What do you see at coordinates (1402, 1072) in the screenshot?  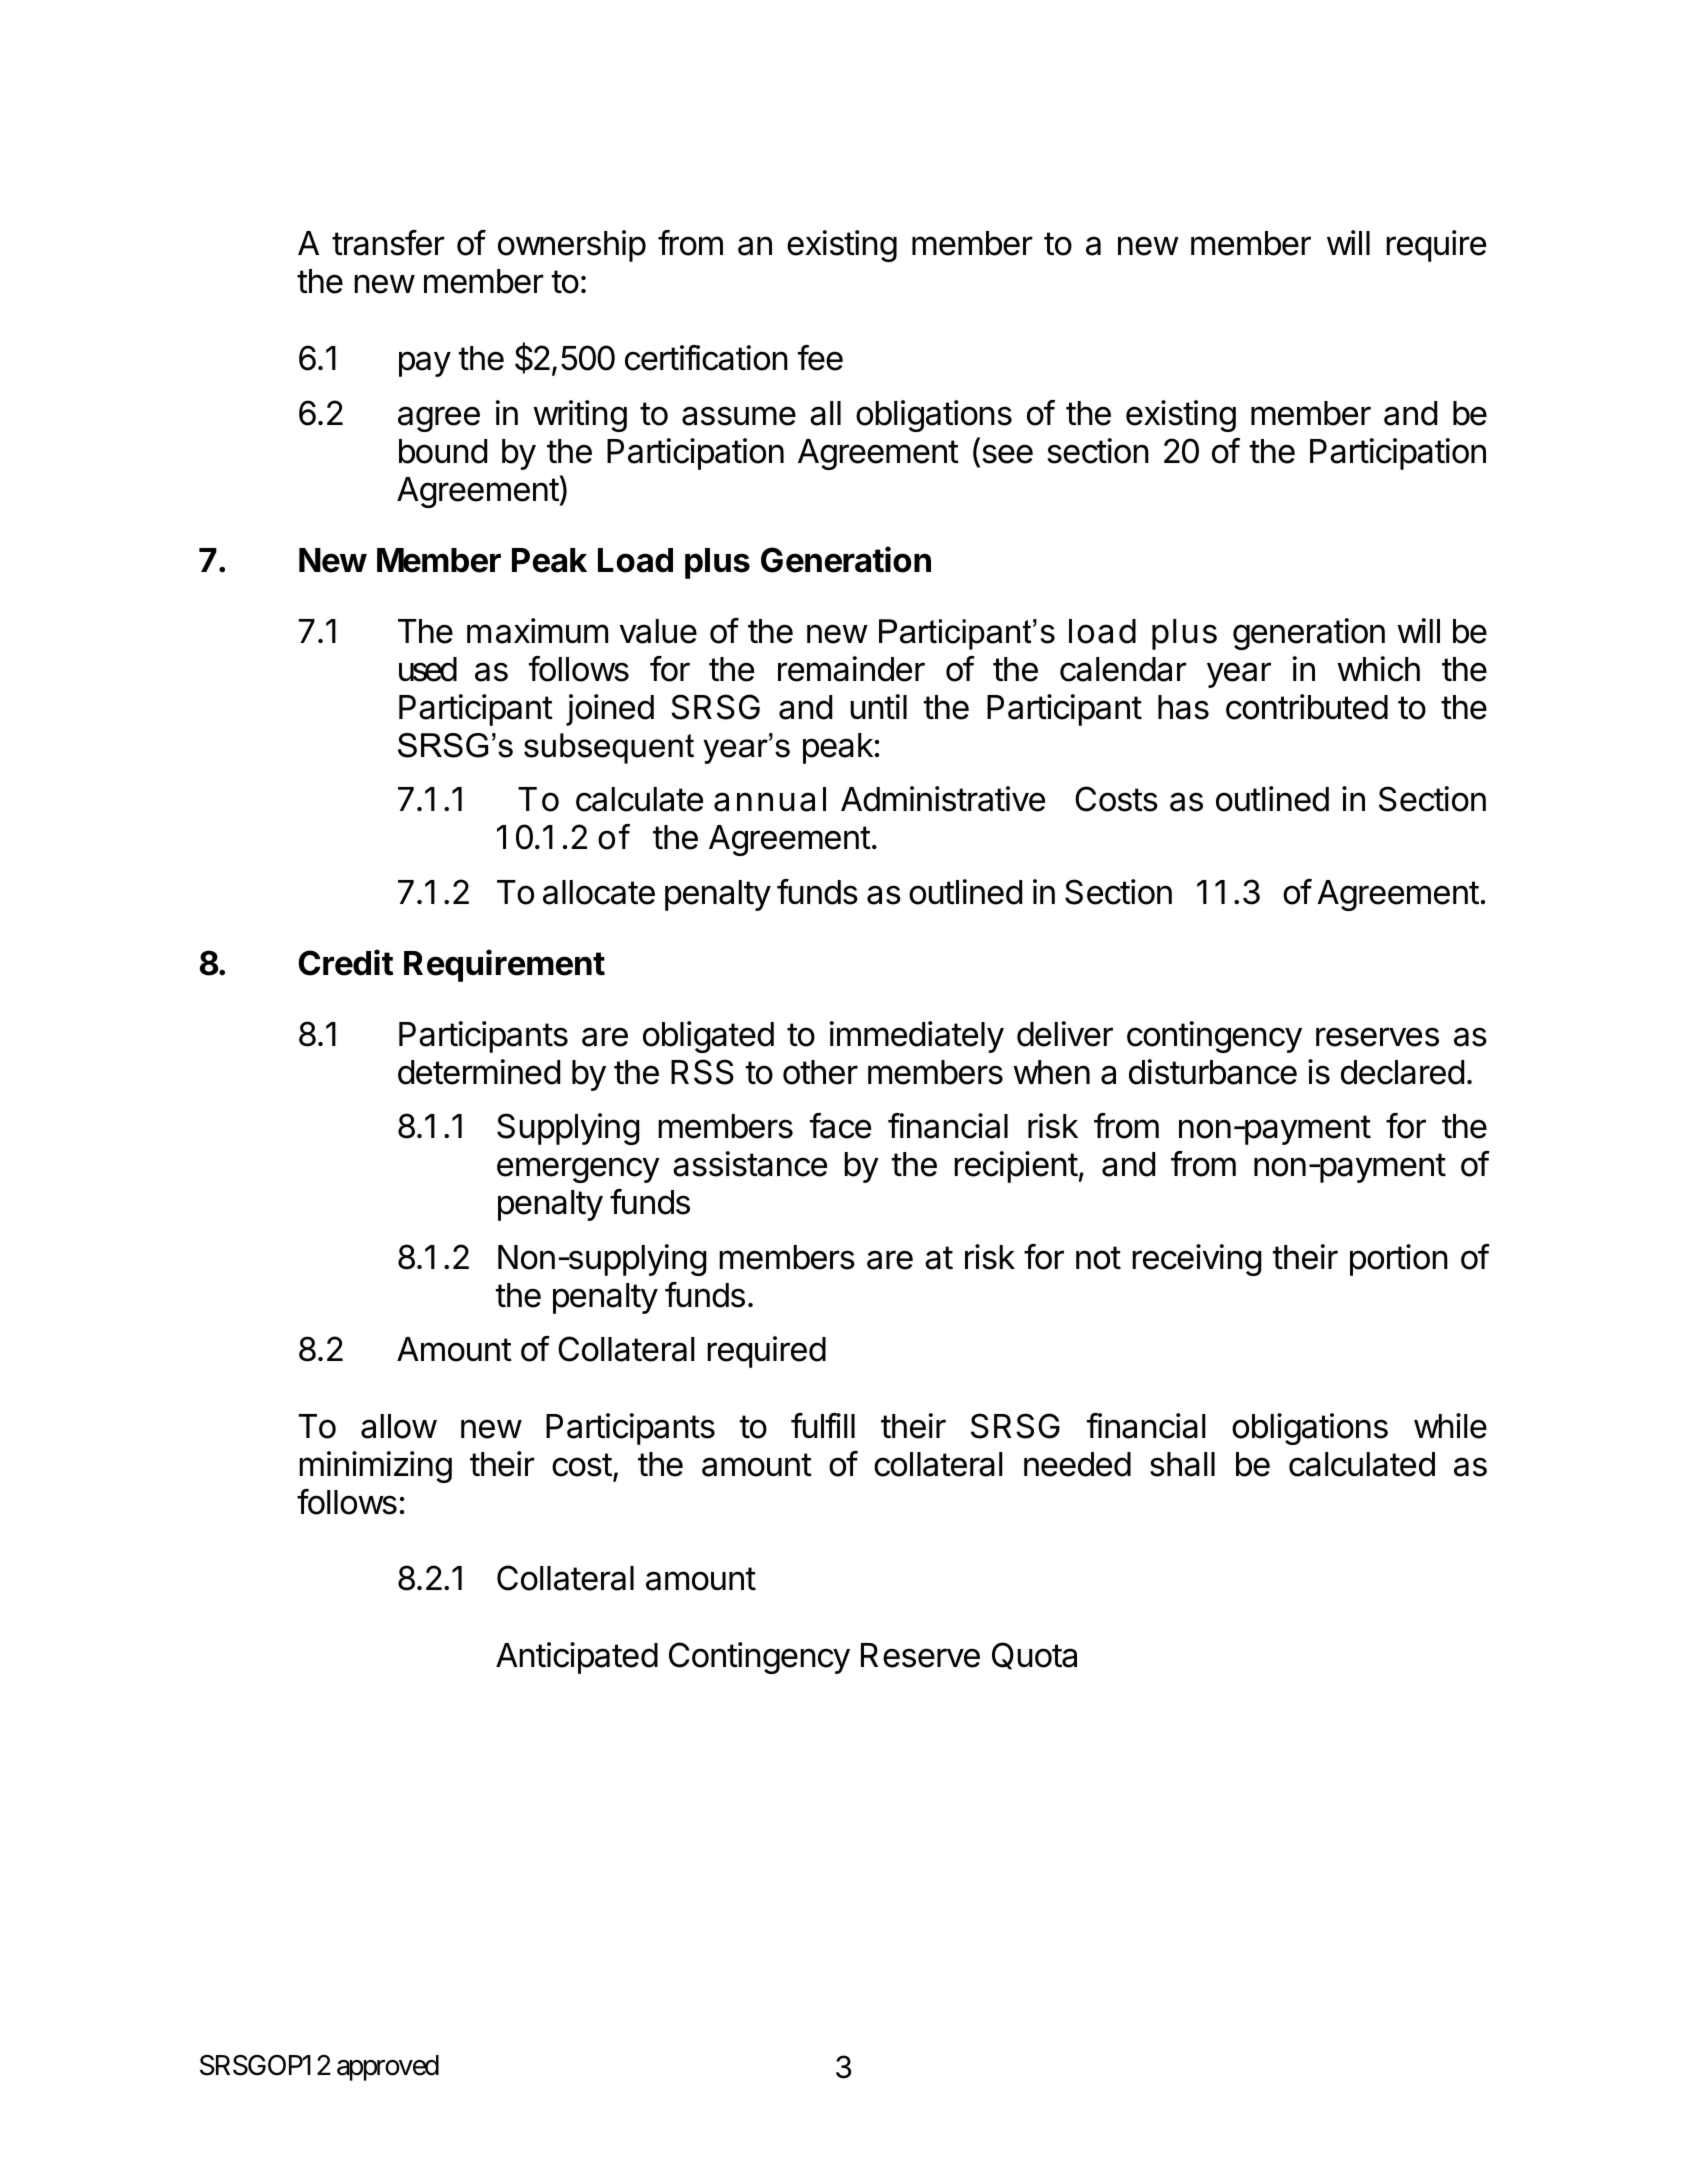 I see `declared` at bounding box center [1402, 1072].
